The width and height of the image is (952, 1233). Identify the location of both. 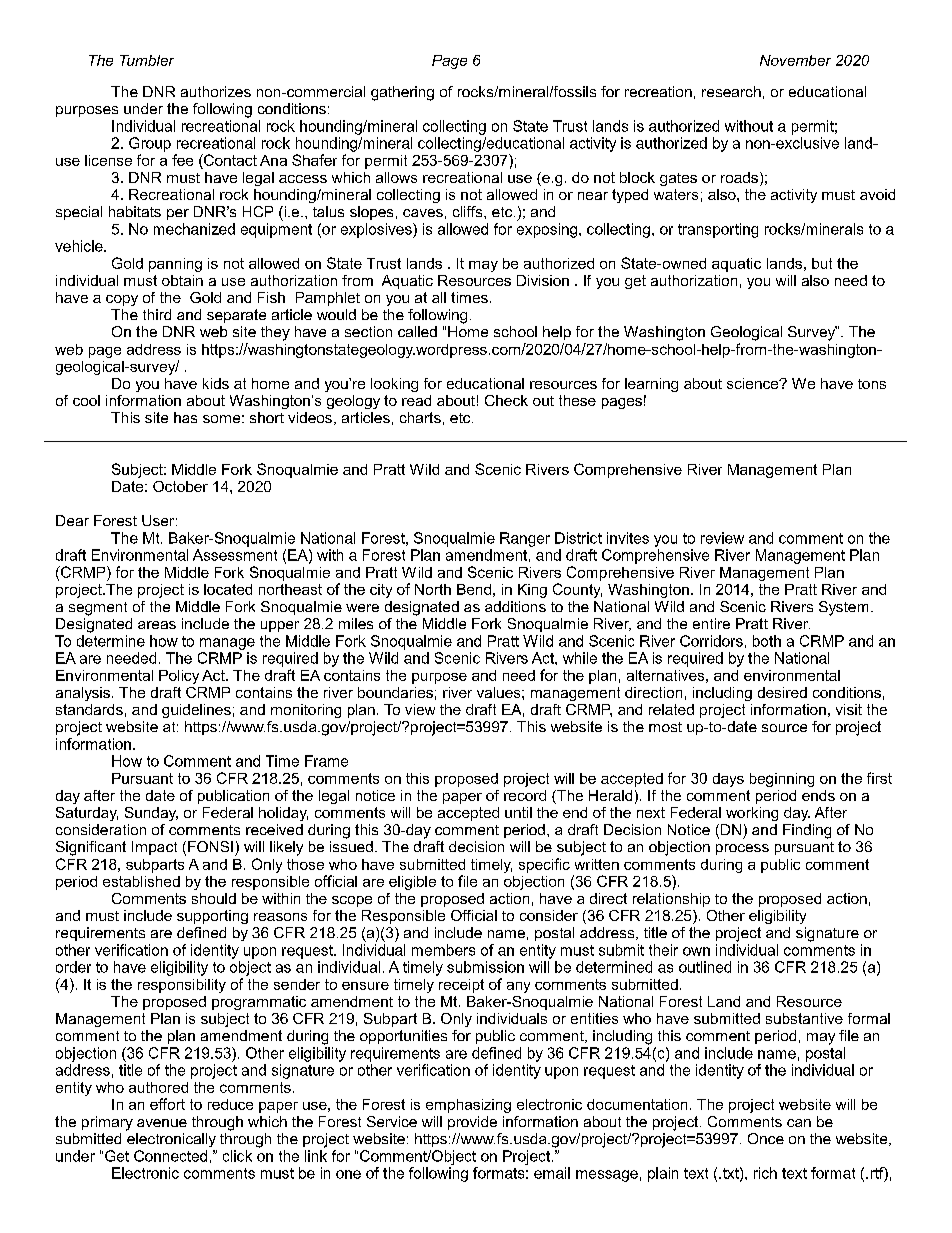
(767, 641).
